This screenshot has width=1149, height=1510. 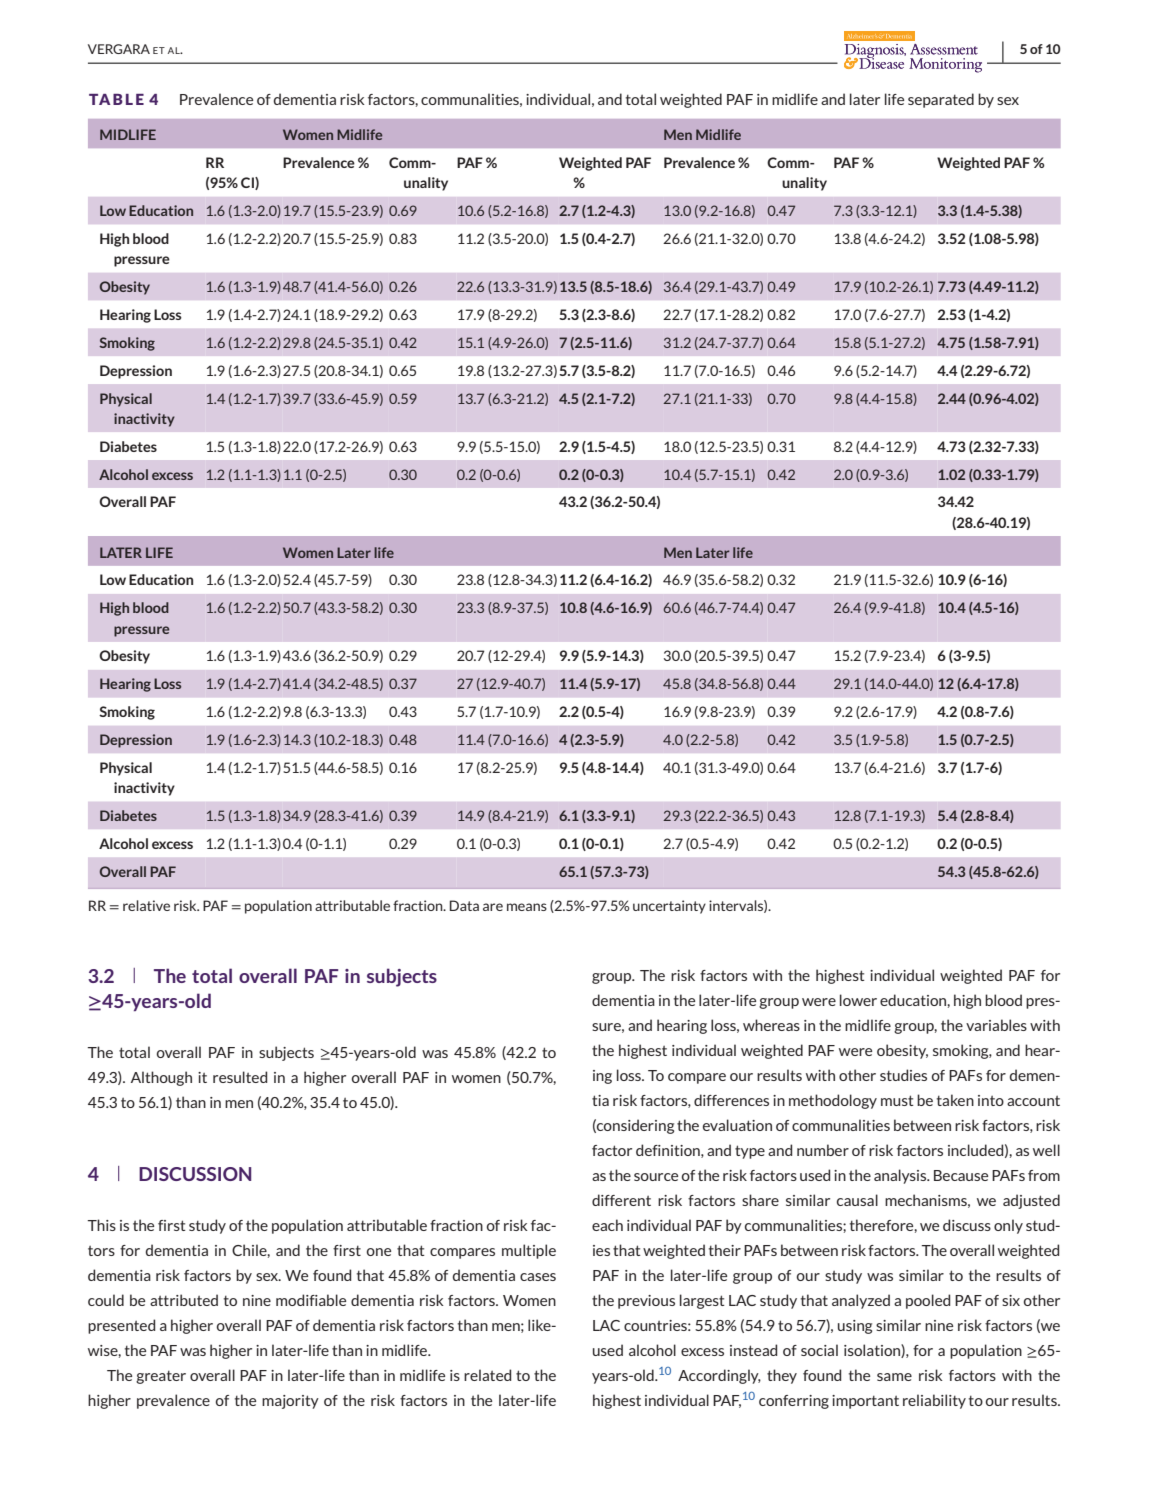 What do you see at coordinates (119, 49) in the screenshot?
I see `VERGARA` at bounding box center [119, 49].
